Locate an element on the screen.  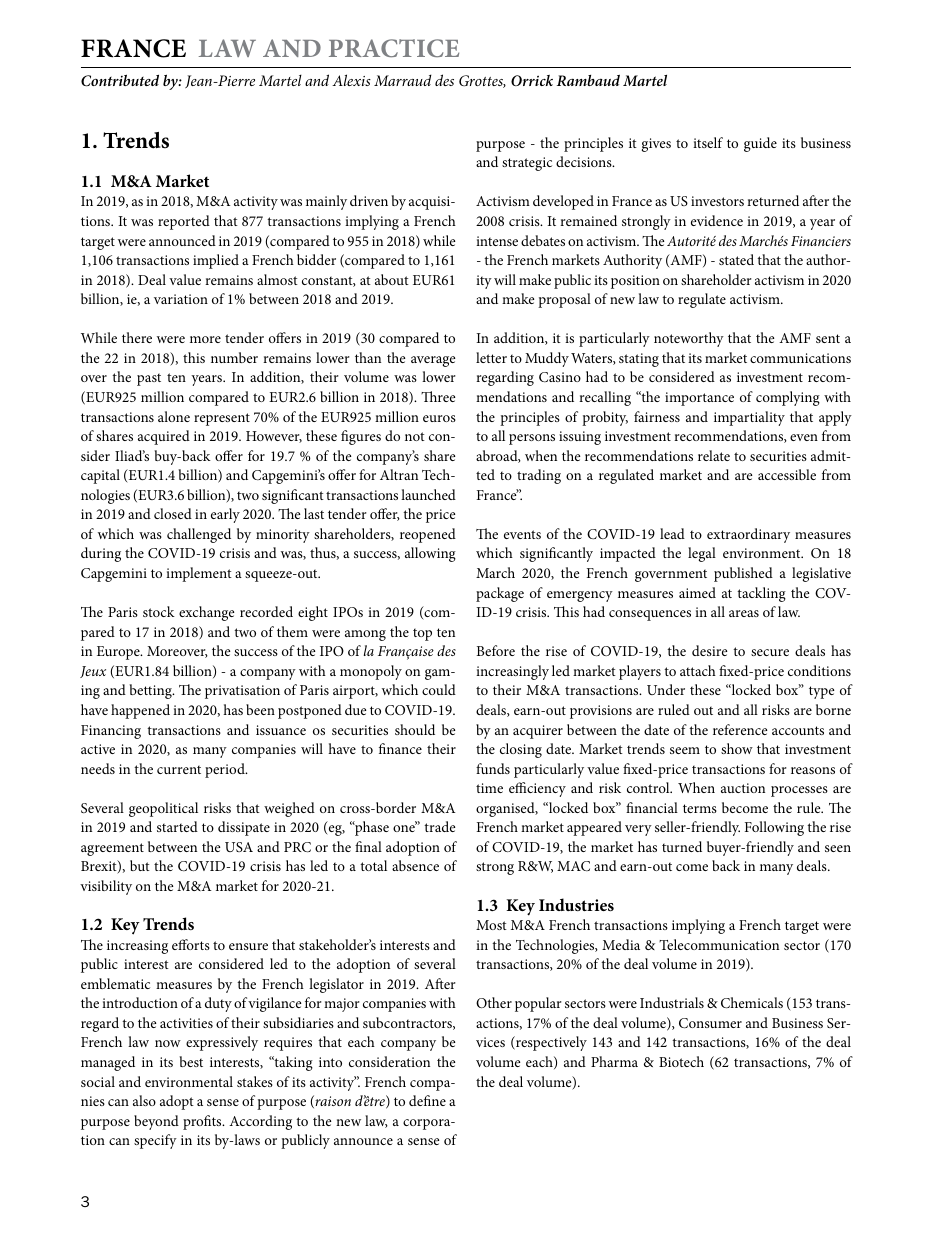
implied is located at coordinates (216, 261).
